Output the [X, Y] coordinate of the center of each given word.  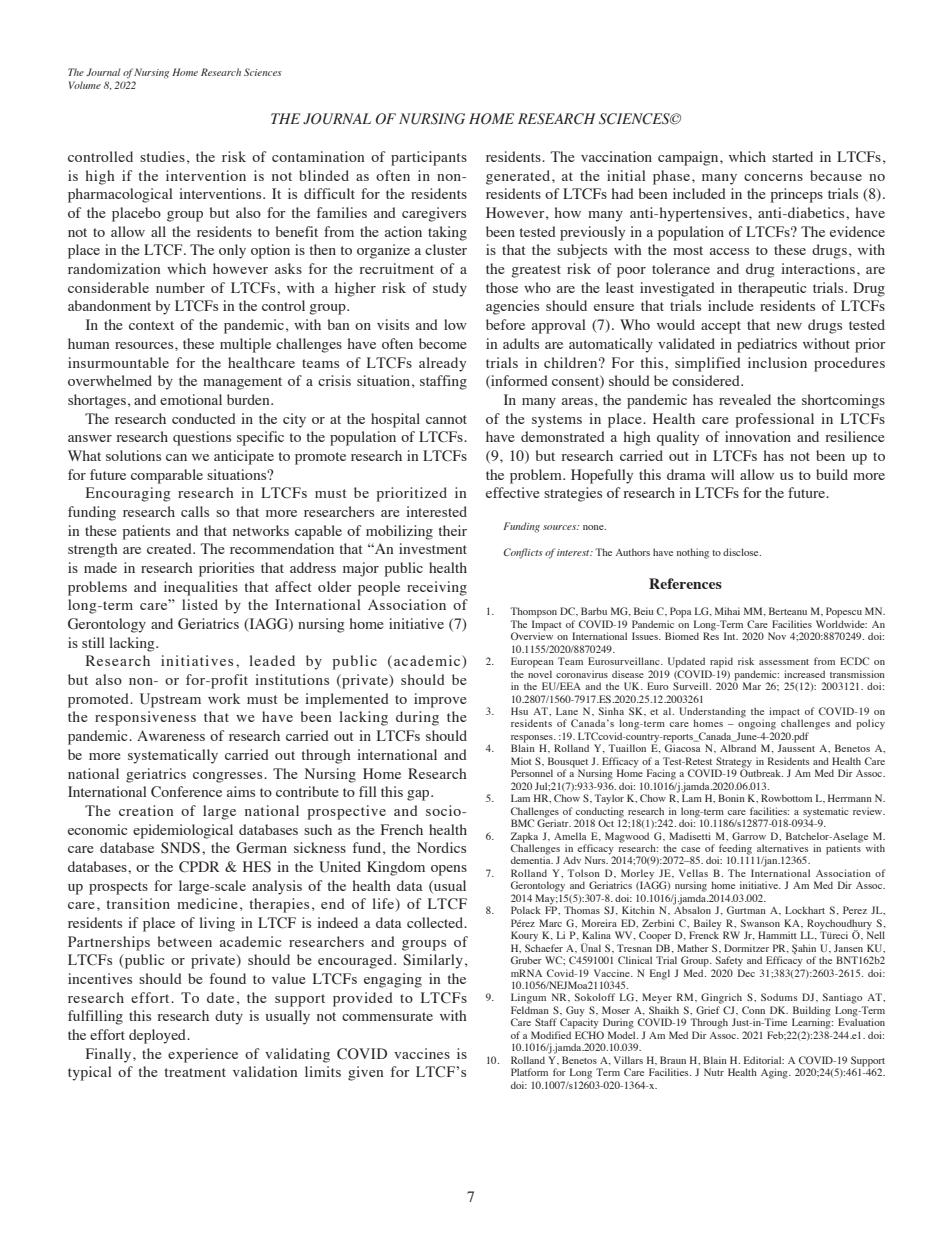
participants [429, 158]
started [792, 156]
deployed [158, 1036]
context [151, 325]
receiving [437, 588]
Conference [186, 792]
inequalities [201, 588]
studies [162, 156]
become [443, 343]
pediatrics [767, 345]
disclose [742, 552]
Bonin [731, 798]
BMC [522, 823]
